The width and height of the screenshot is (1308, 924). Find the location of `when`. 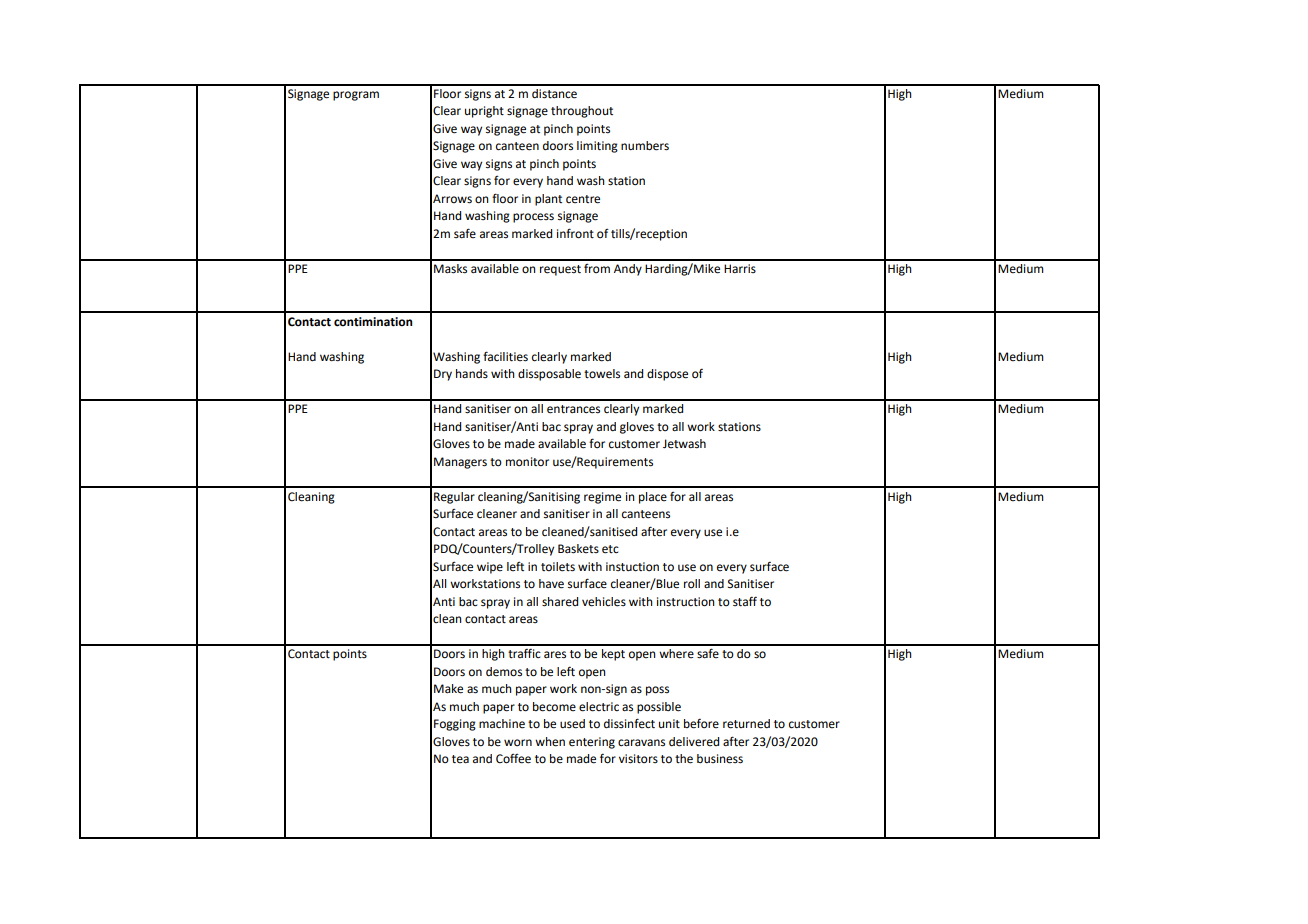

when is located at coordinates (550, 742).
